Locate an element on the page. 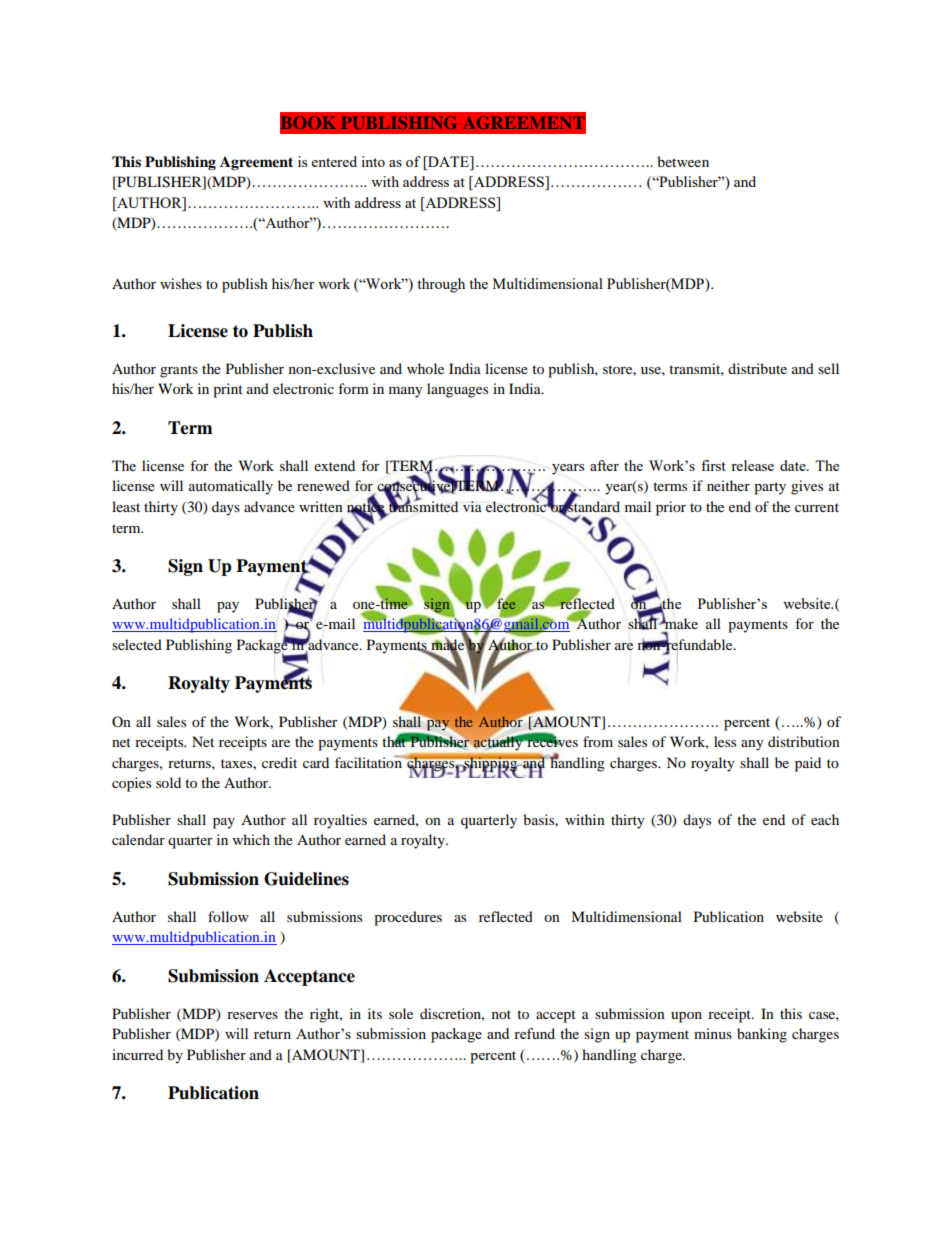 The height and width of the image is (1233, 952). distribute is located at coordinates (757, 368).
